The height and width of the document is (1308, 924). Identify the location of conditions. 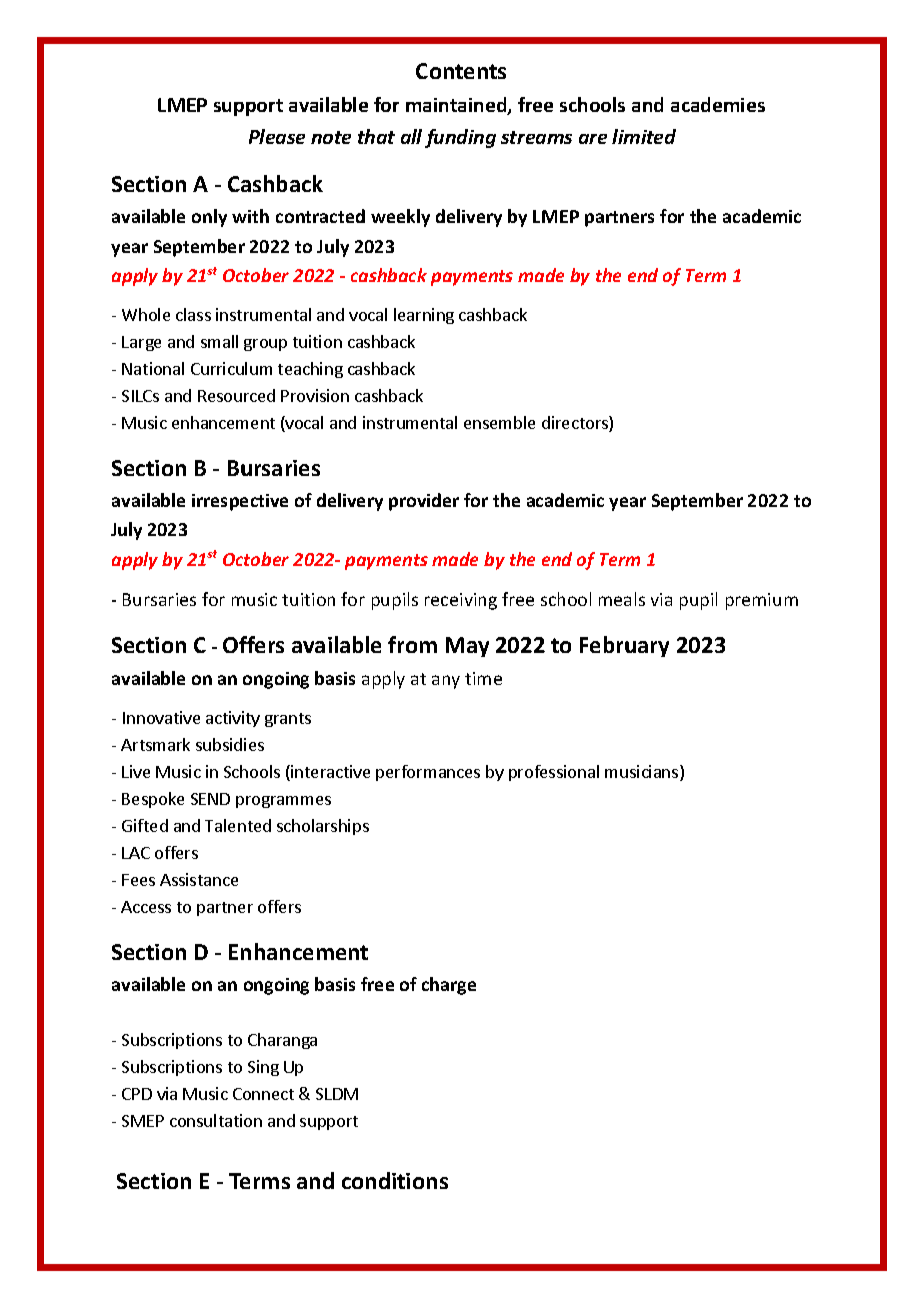
(395, 1180).
